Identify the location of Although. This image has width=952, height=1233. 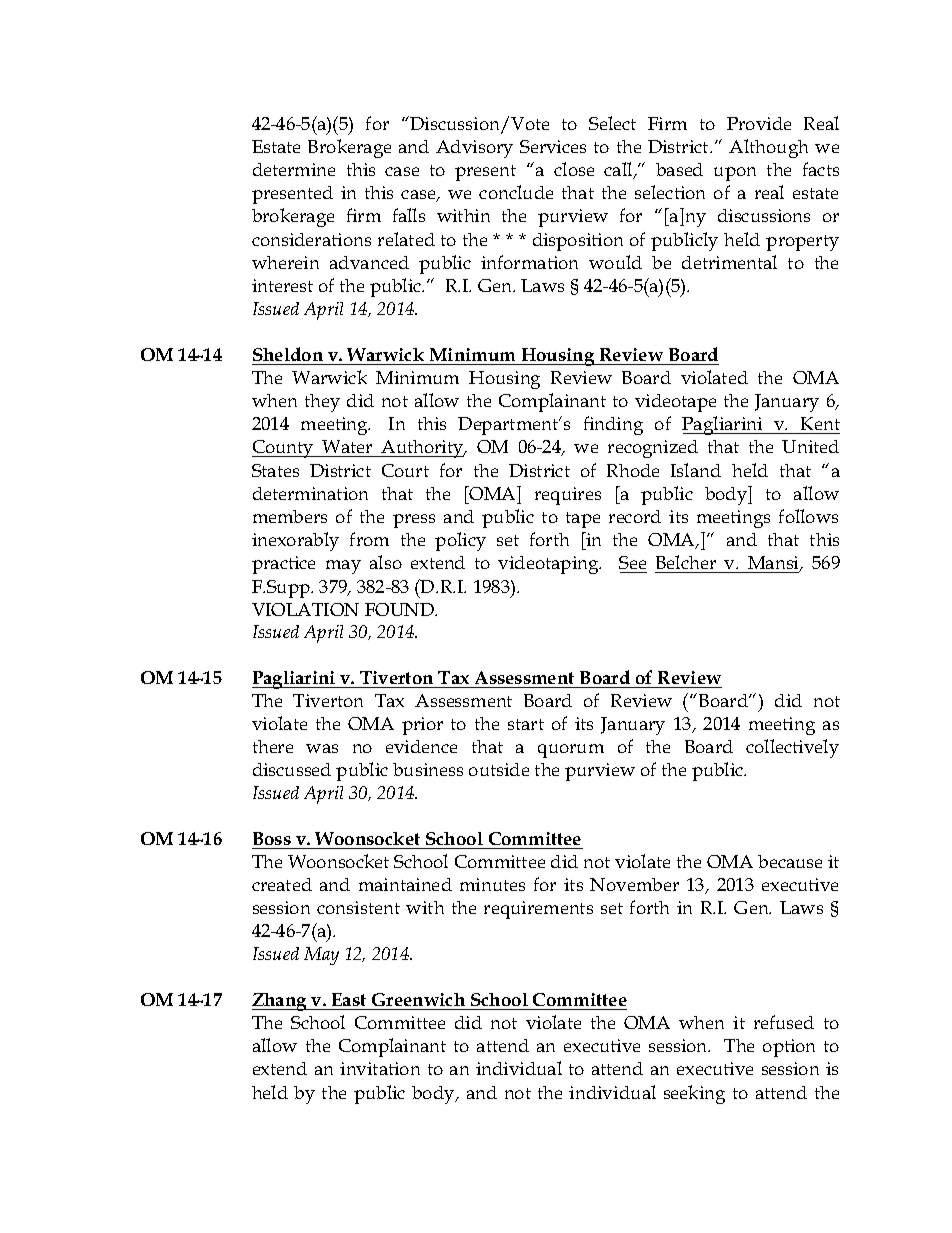
(768, 148).
